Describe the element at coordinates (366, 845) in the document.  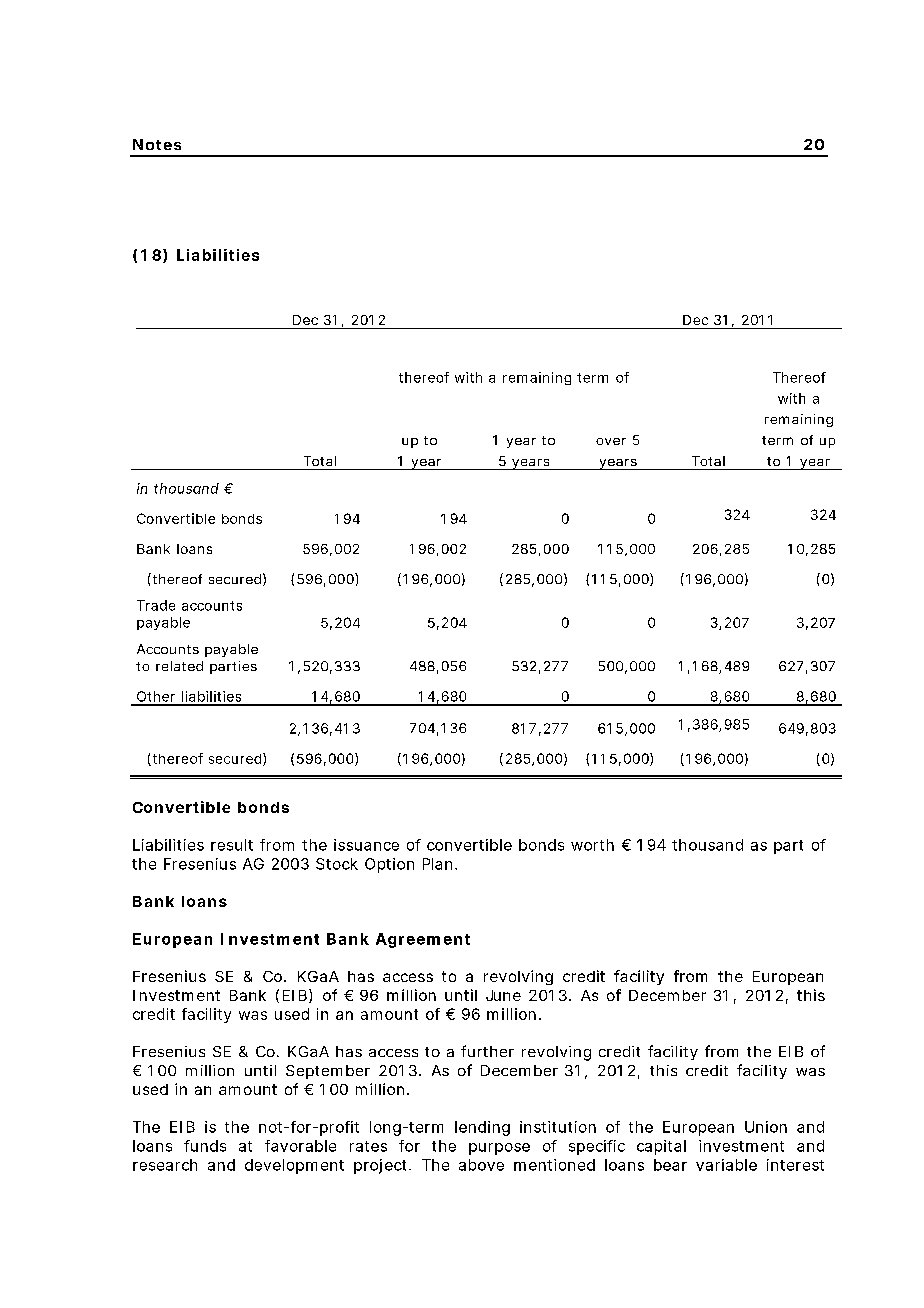
I see `issuance` at that location.
